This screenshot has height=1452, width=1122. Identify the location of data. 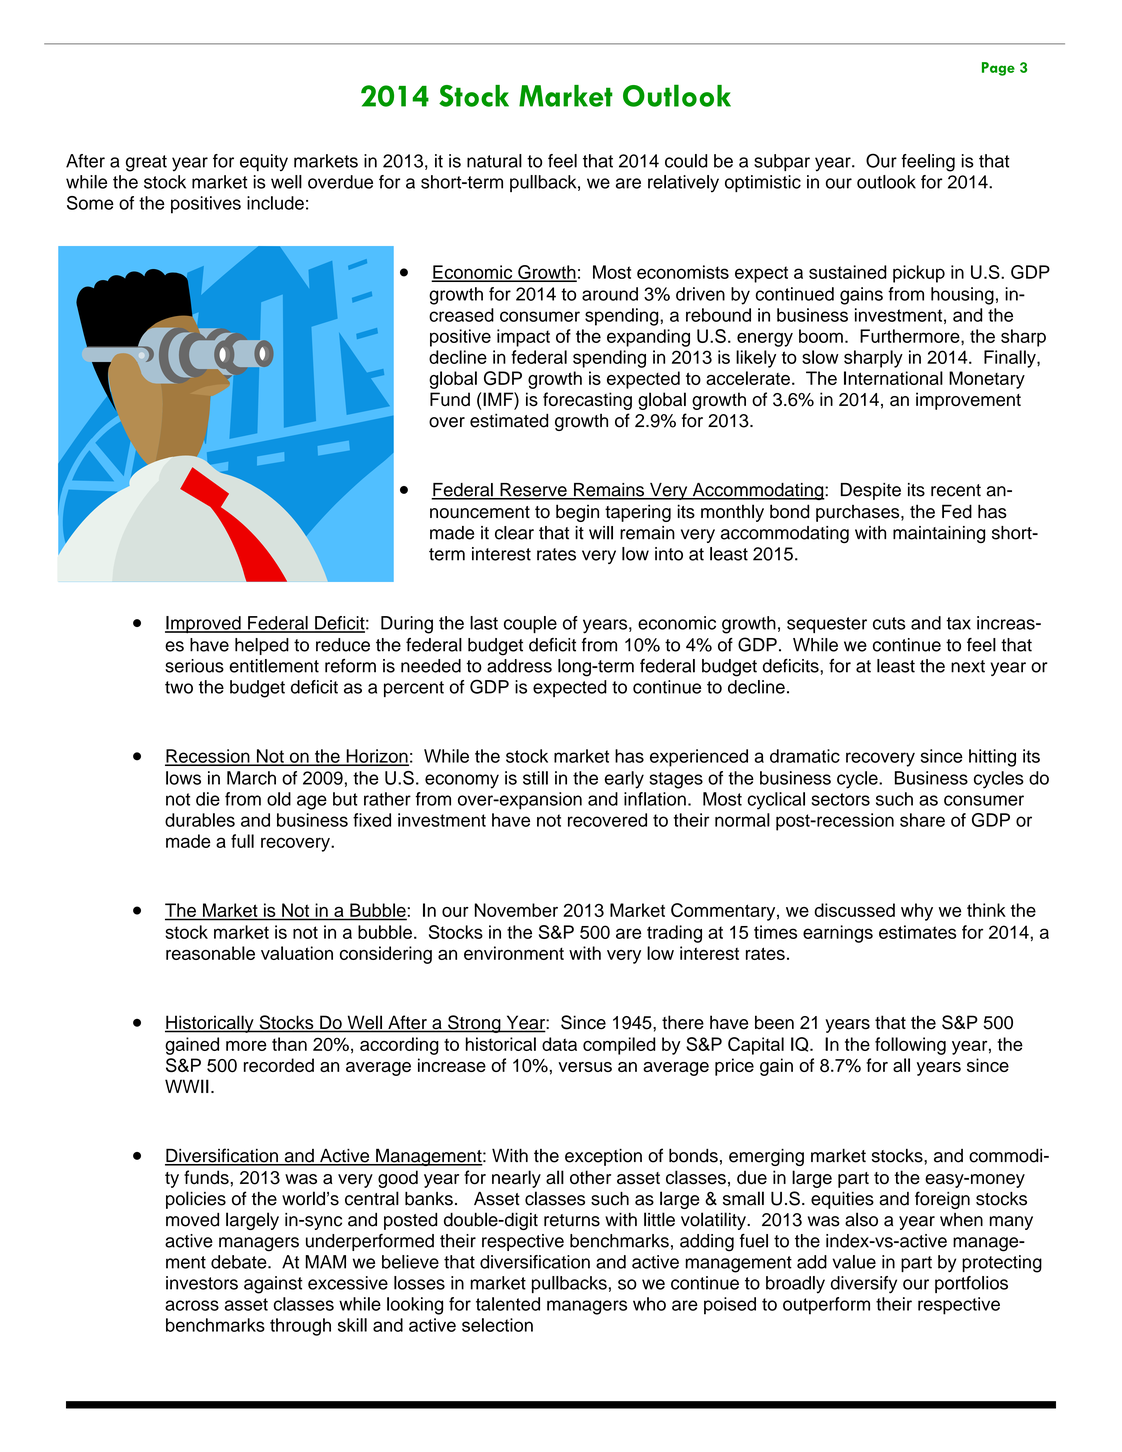
(559, 1044).
